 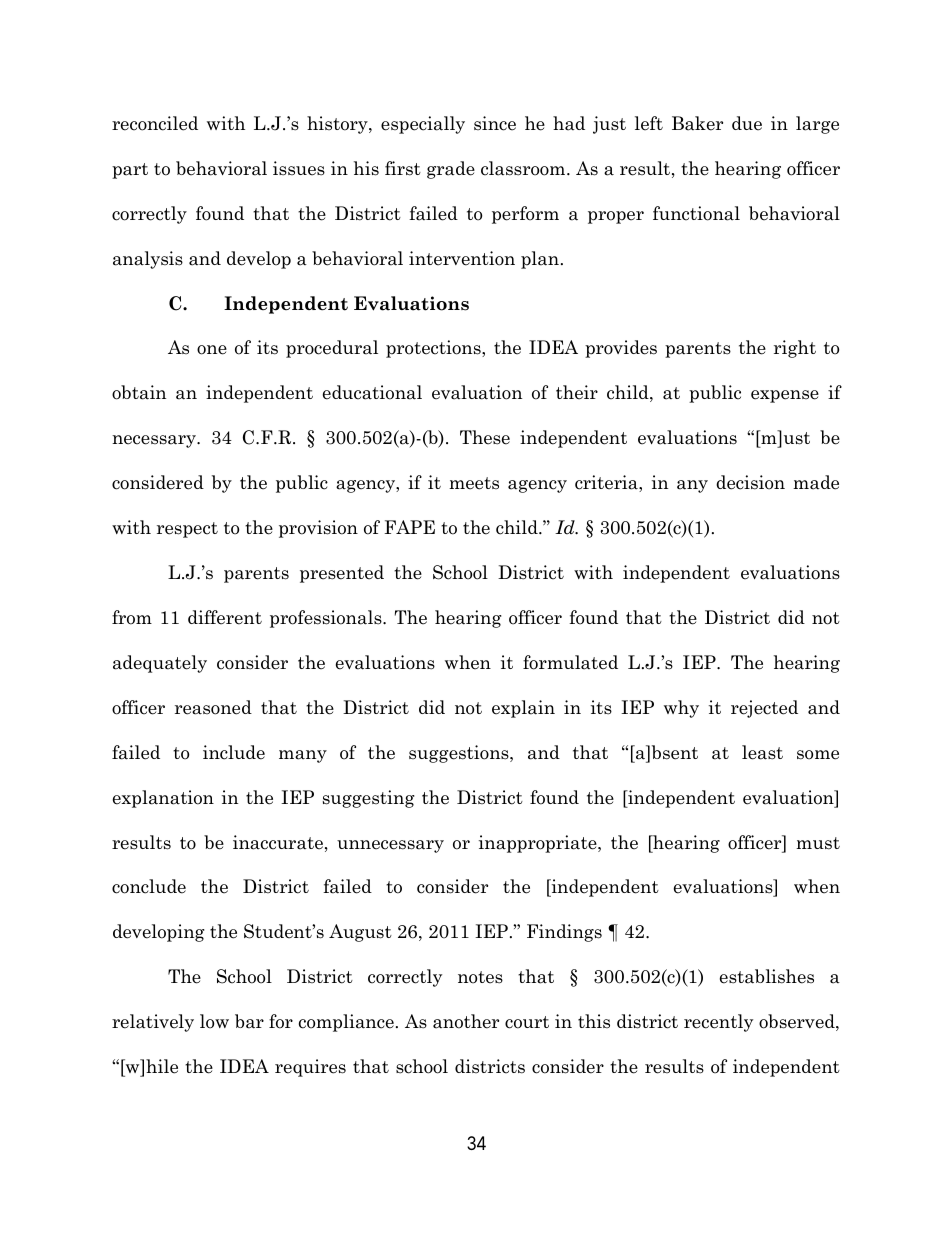 What do you see at coordinates (234, 752) in the document?
I see `include` at bounding box center [234, 752].
